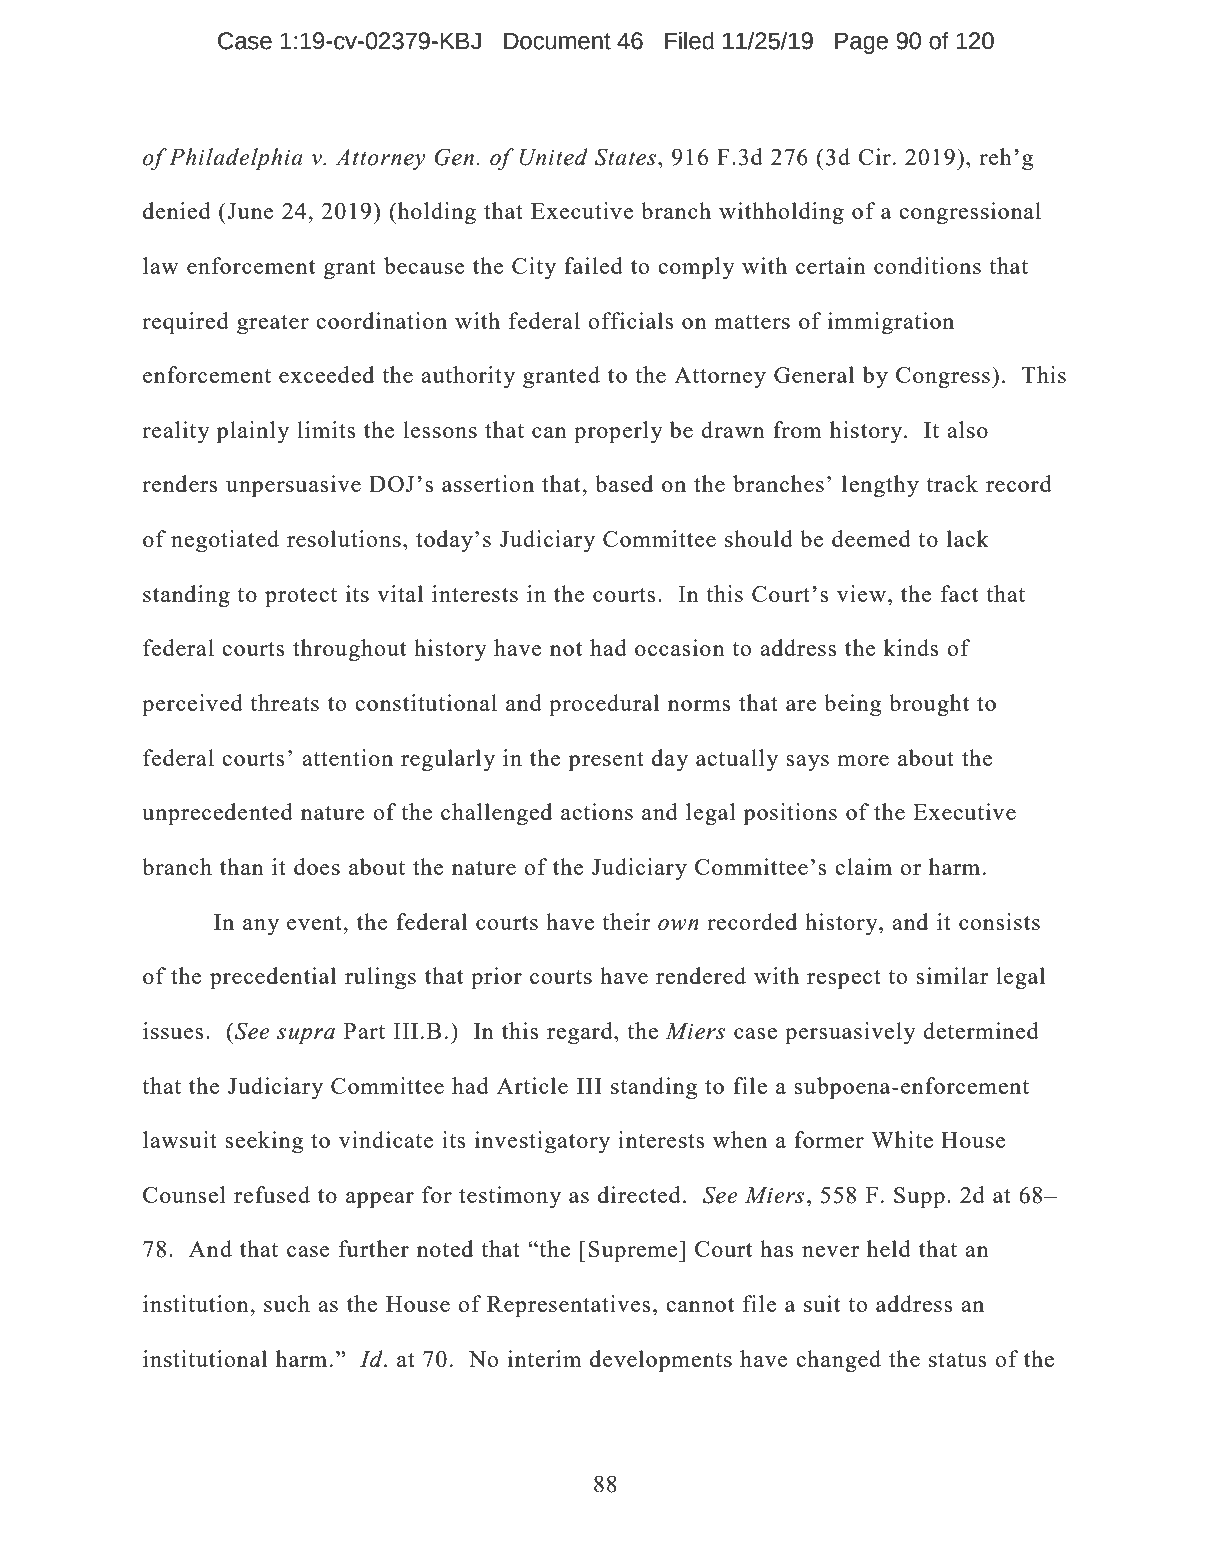 The width and height of the document is (1212, 1568). What do you see at coordinates (557, 41) in the document?
I see `Document` at bounding box center [557, 41].
